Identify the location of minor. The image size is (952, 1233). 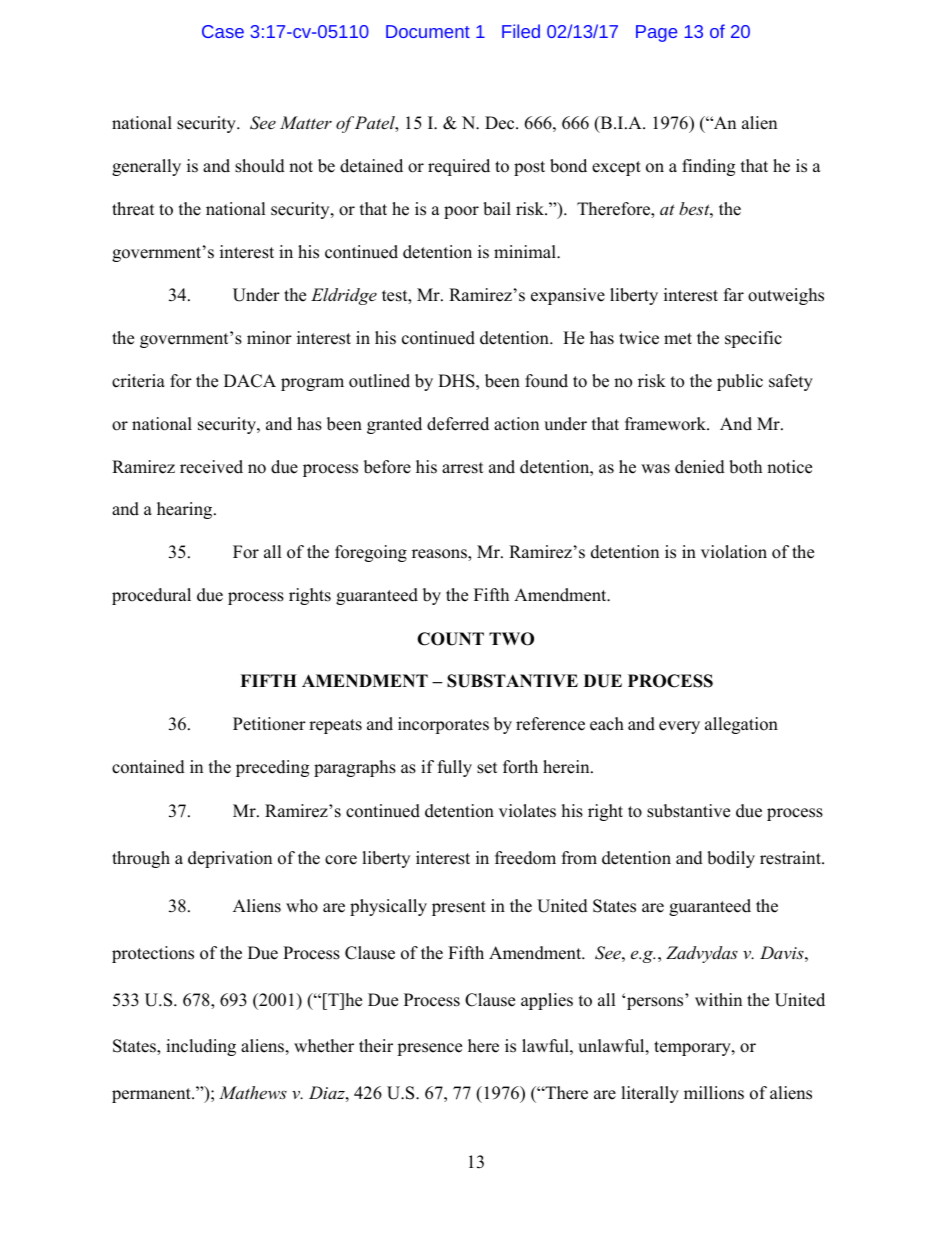
(269, 338).
